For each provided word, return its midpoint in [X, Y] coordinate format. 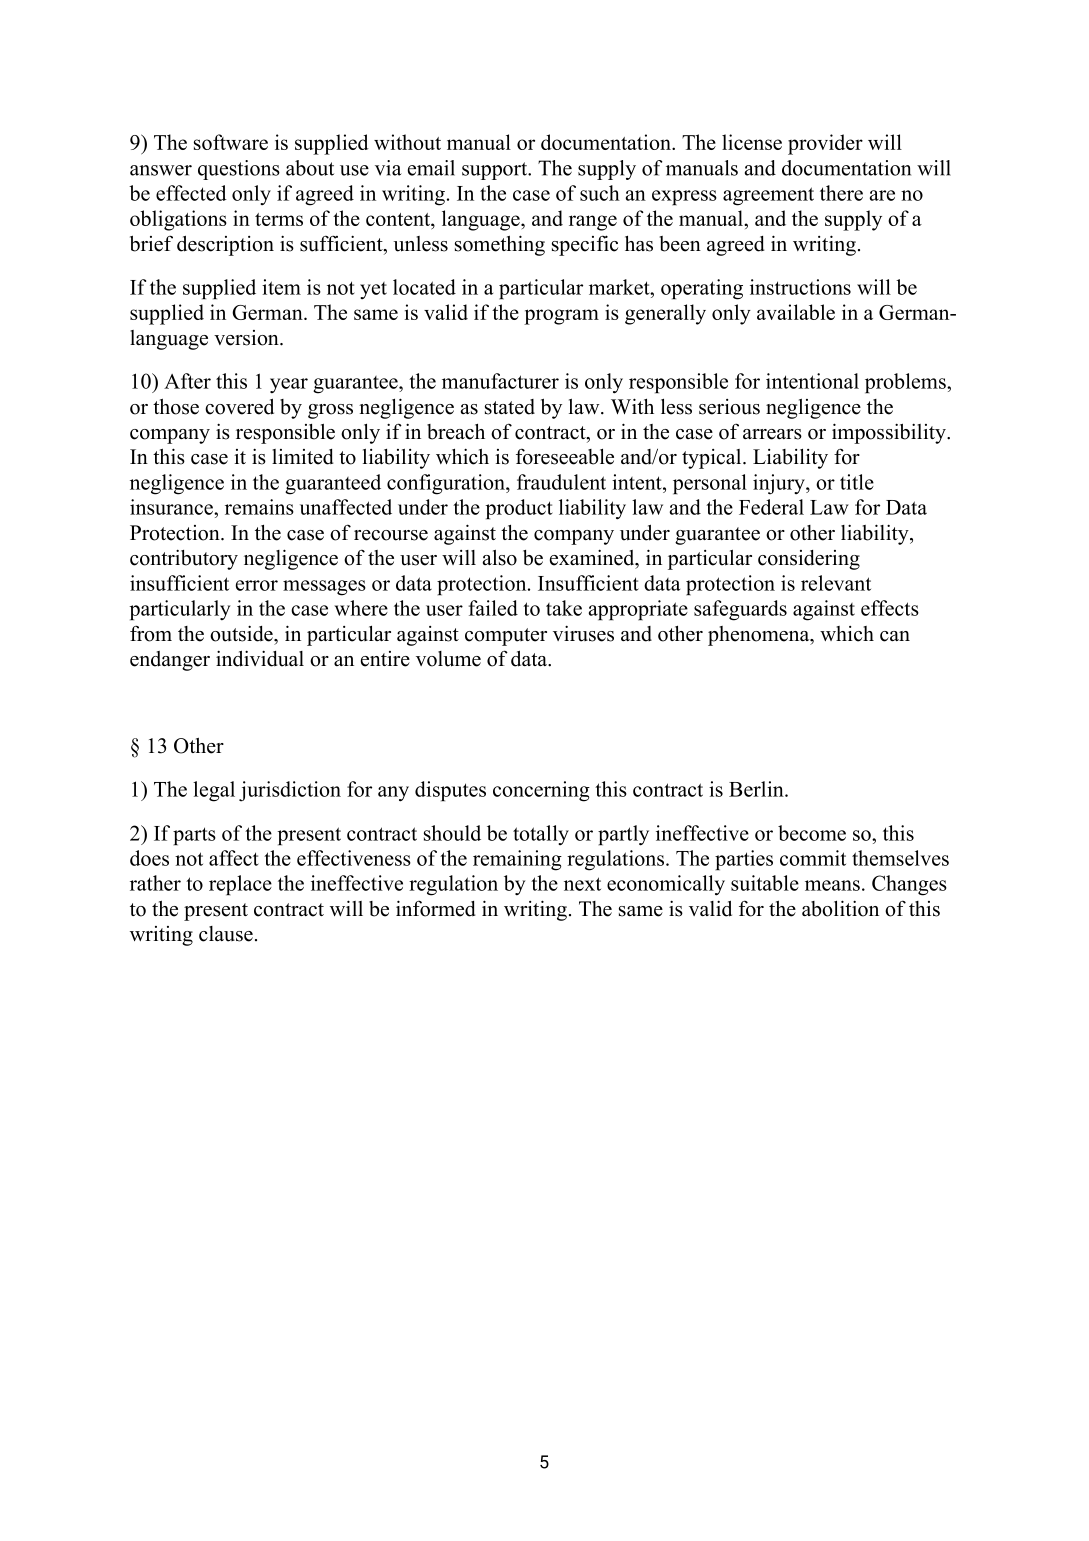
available [796, 312]
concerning [541, 791]
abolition [840, 908]
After [187, 381]
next [582, 884]
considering [809, 560]
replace [240, 885]
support [496, 171]
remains [259, 507]
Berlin [757, 789]
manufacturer [500, 381]
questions [239, 170]
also [499, 558]
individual [260, 658]
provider [825, 144]
